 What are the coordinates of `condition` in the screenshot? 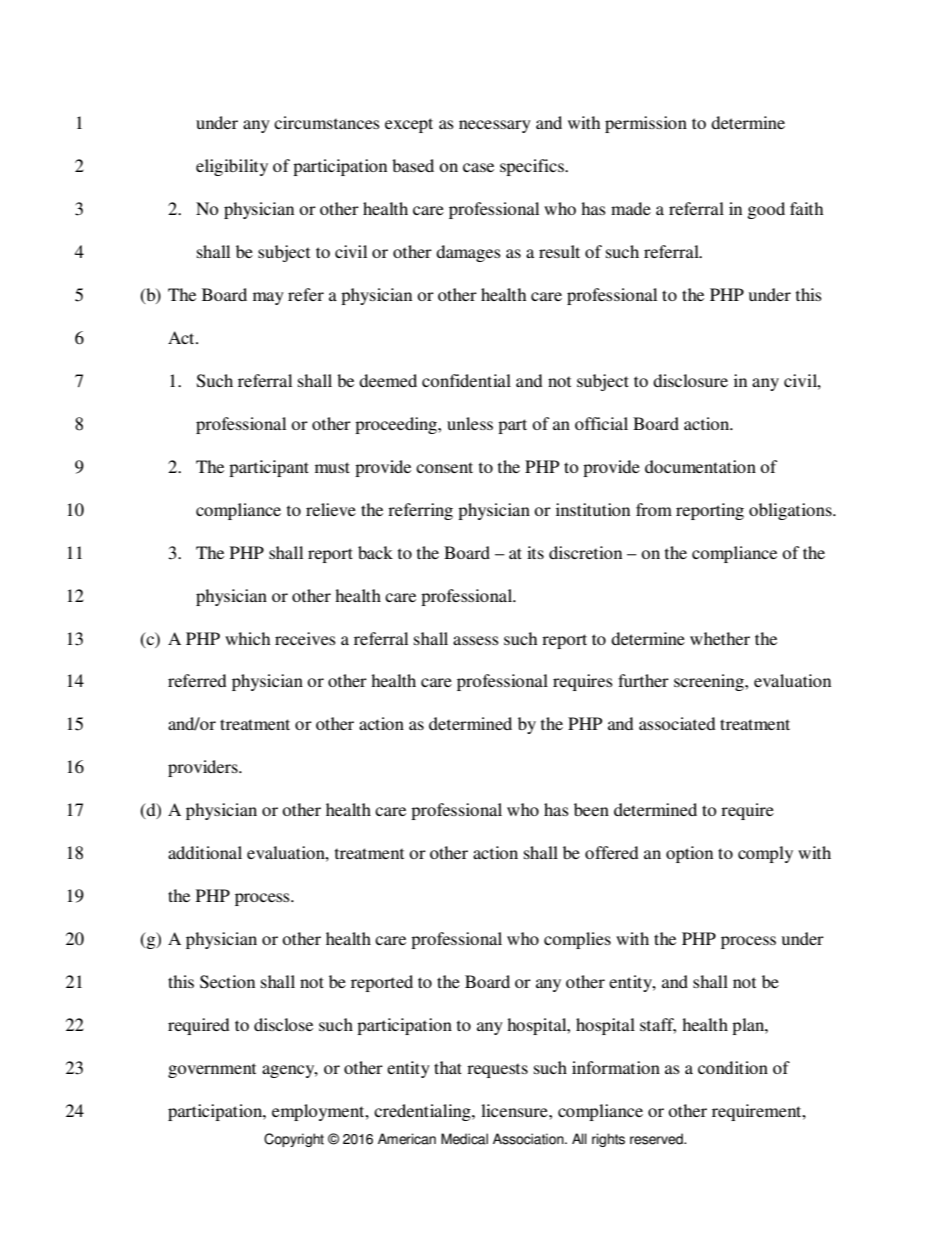 It's located at (733, 1067).
